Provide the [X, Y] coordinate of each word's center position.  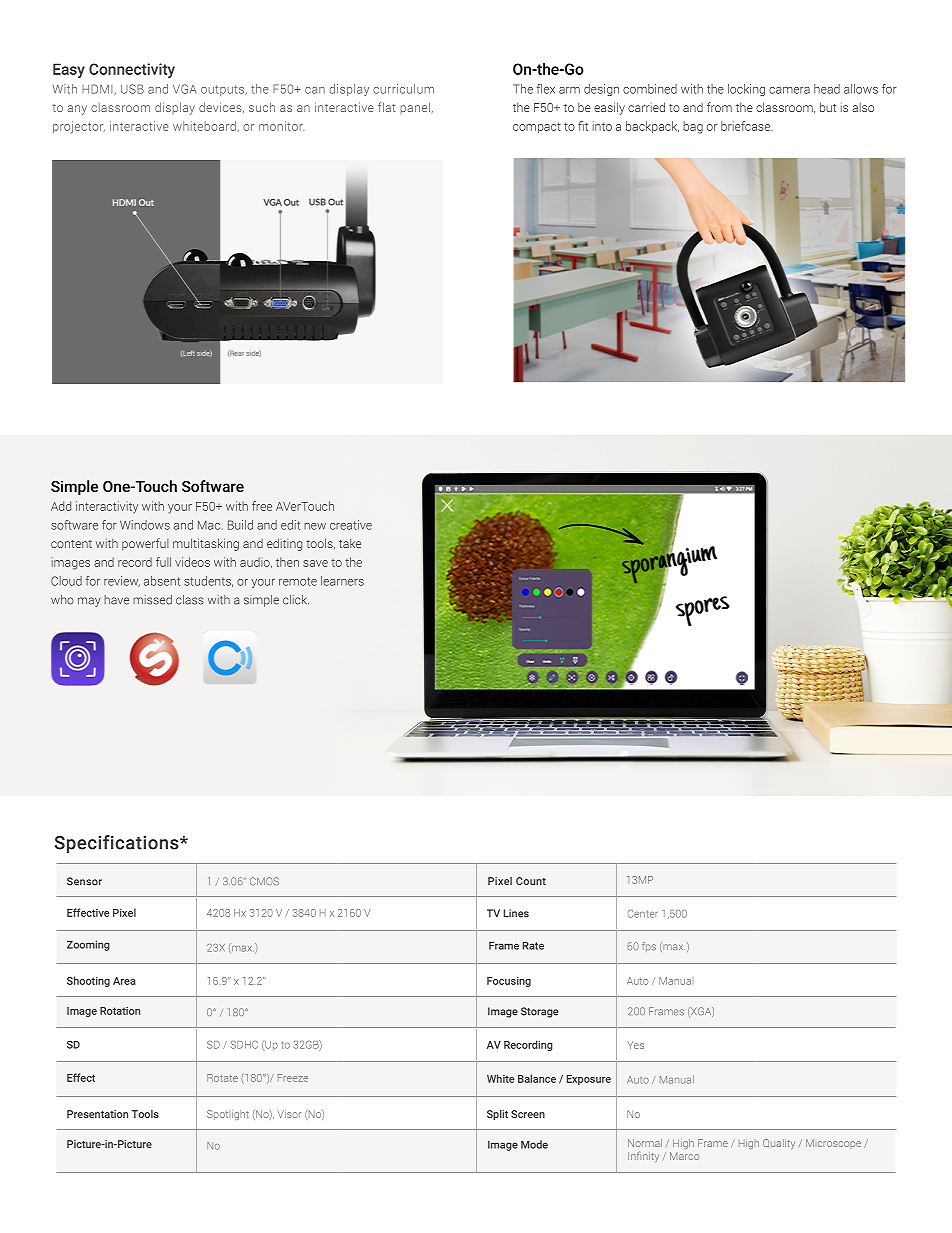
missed [152, 600]
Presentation [97, 1114]
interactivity [107, 507]
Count [531, 881]
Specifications [118, 844]
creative [351, 525]
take [350, 543]
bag [693, 127]
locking [746, 90]
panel [415, 108]
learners [342, 581]
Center [642, 914]
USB [132, 89]
